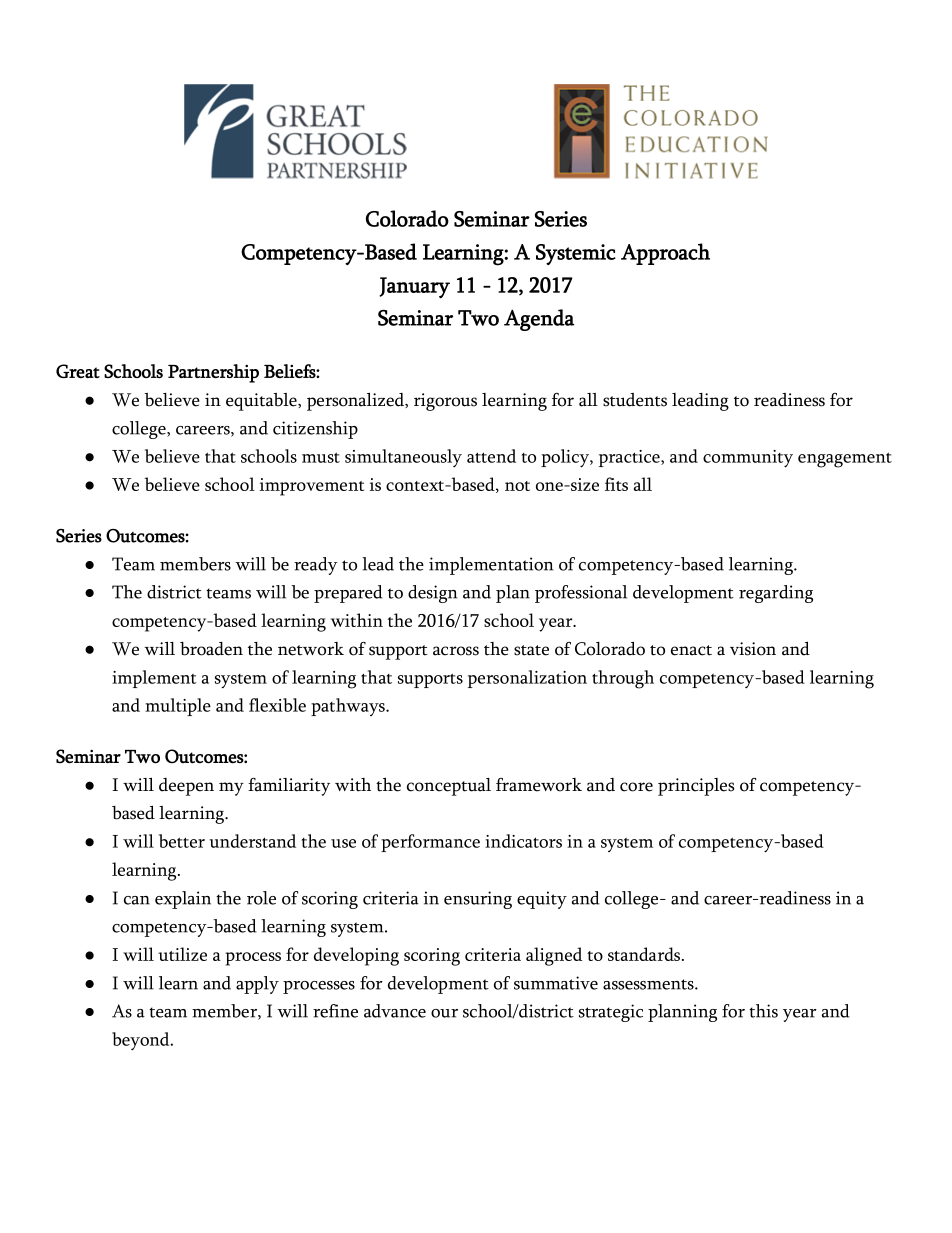 The width and height of the screenshot is (952, 1233). I want to click on rigorous, so click(445, 402).
